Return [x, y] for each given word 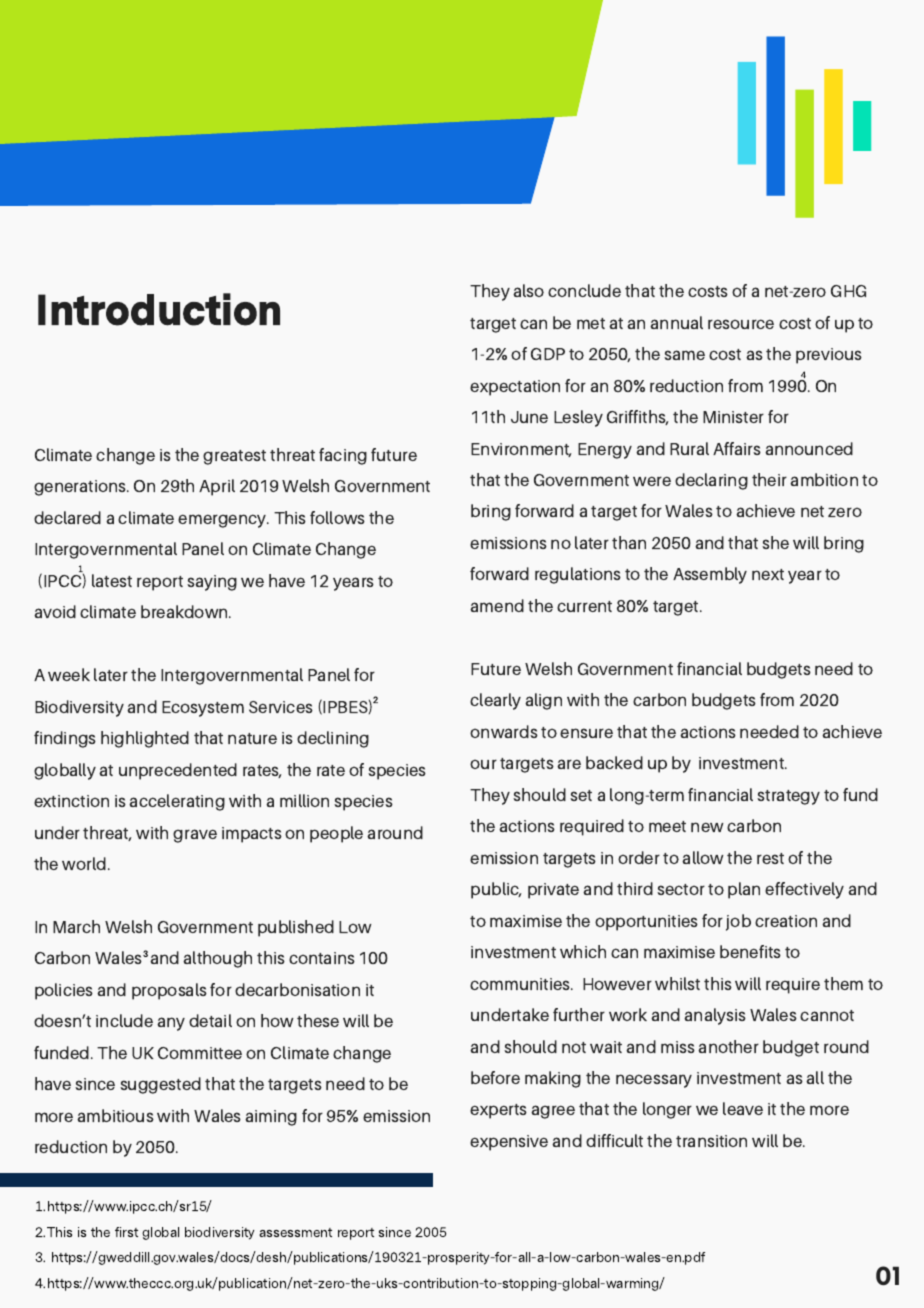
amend [497, 605]
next [768, 574]
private [553, 891]
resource [741, 324]
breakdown [185, 611]
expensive [509, 1143]
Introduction [159, 309]
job [738, 922]
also [528, 290]
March [76, 926]
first [126, 1232]
